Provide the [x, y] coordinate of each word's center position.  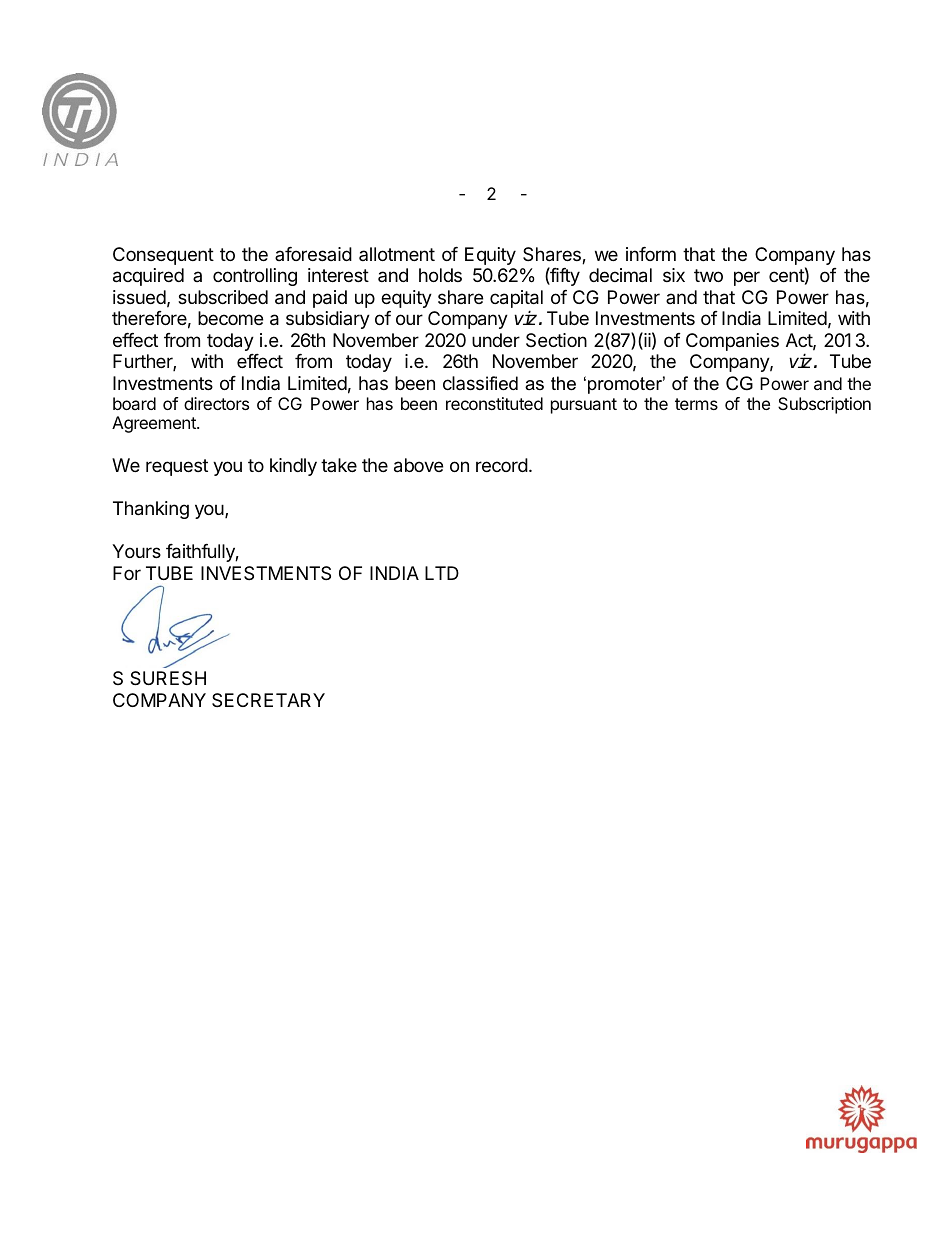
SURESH [168, 678]
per [747, 278]
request [177, 467]
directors [216, 403]
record [502, 465]
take [339, 465]
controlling [255, 277]
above [418, 465]
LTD [442, 573]
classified [480, 383]
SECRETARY [268, 700]
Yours [136, 551]
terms [696, 404]
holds [440, 275]
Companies [732, 342]
